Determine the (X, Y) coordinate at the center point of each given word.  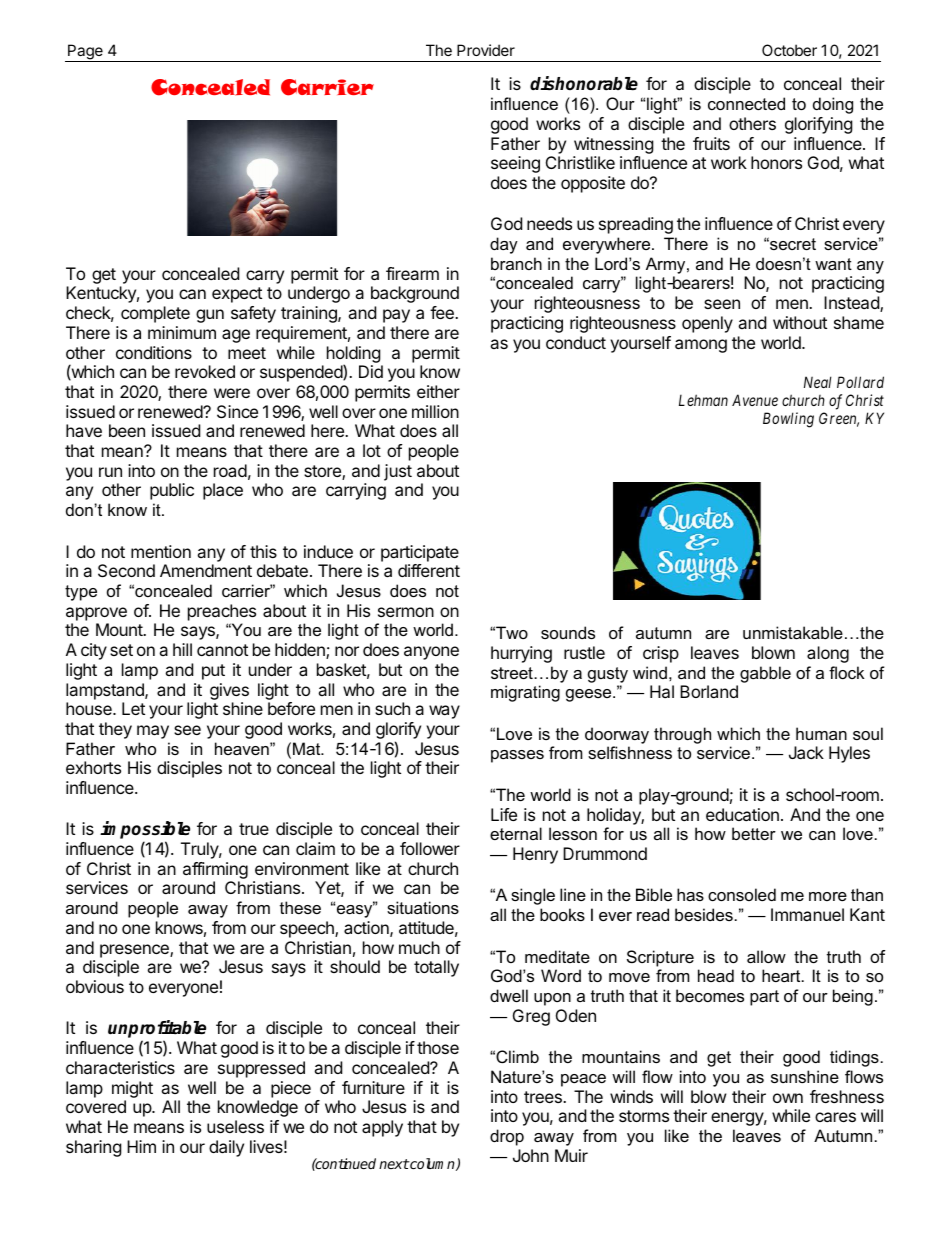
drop (507, 1137)
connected (746, 103)
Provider (486, 50)
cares (835, 1117)
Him (141, 1146)
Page (85, 53)
